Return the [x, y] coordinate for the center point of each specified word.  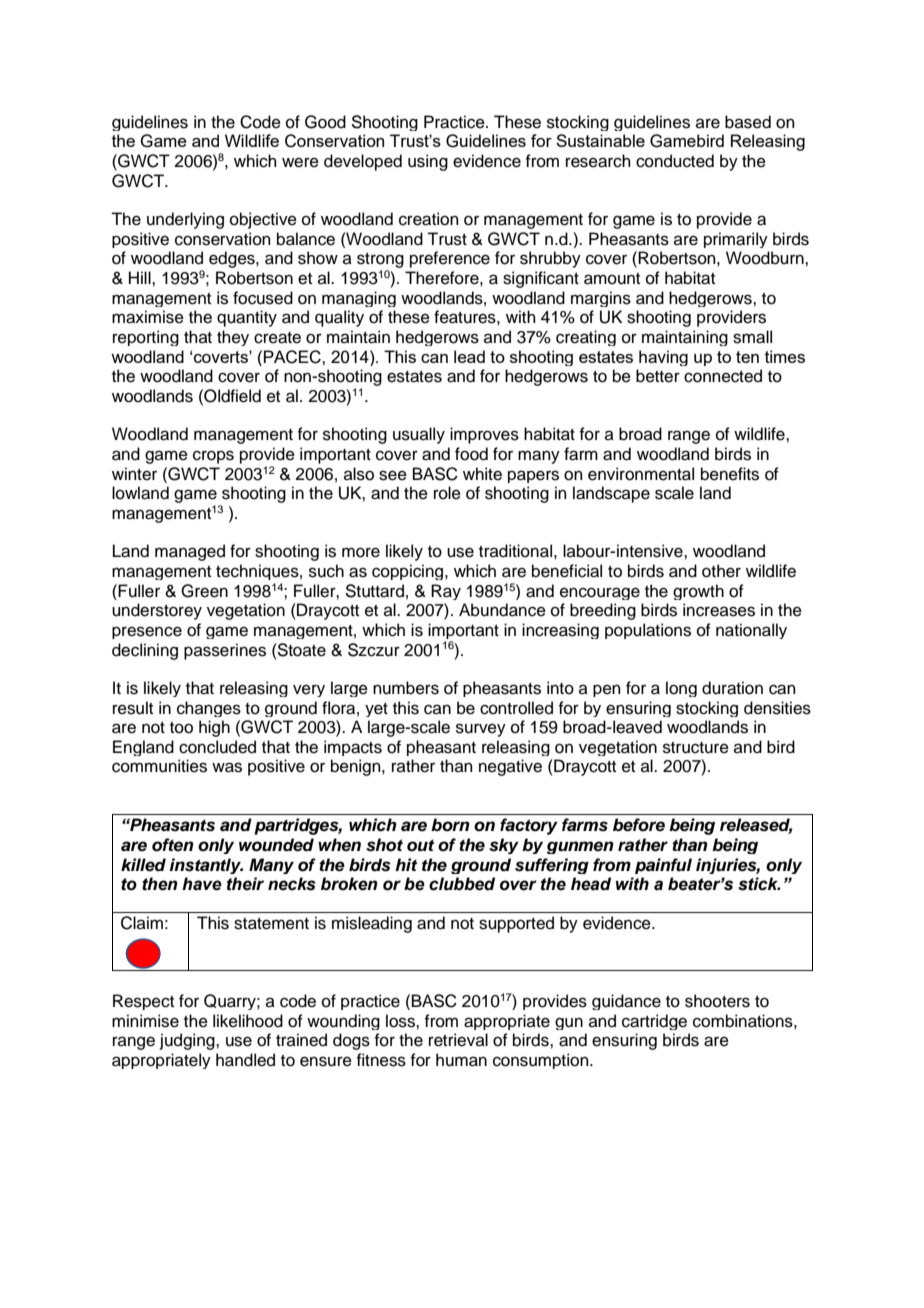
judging [188, 1041]
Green [204, 591]
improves [484, 435]
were [300, 162]
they [233, 338]
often [173, 845]
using [428, 162]
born [450, 825]
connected [723, 376]
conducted [675, 161]
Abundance [502, 610]
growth [698, 592]
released [756, 826]
